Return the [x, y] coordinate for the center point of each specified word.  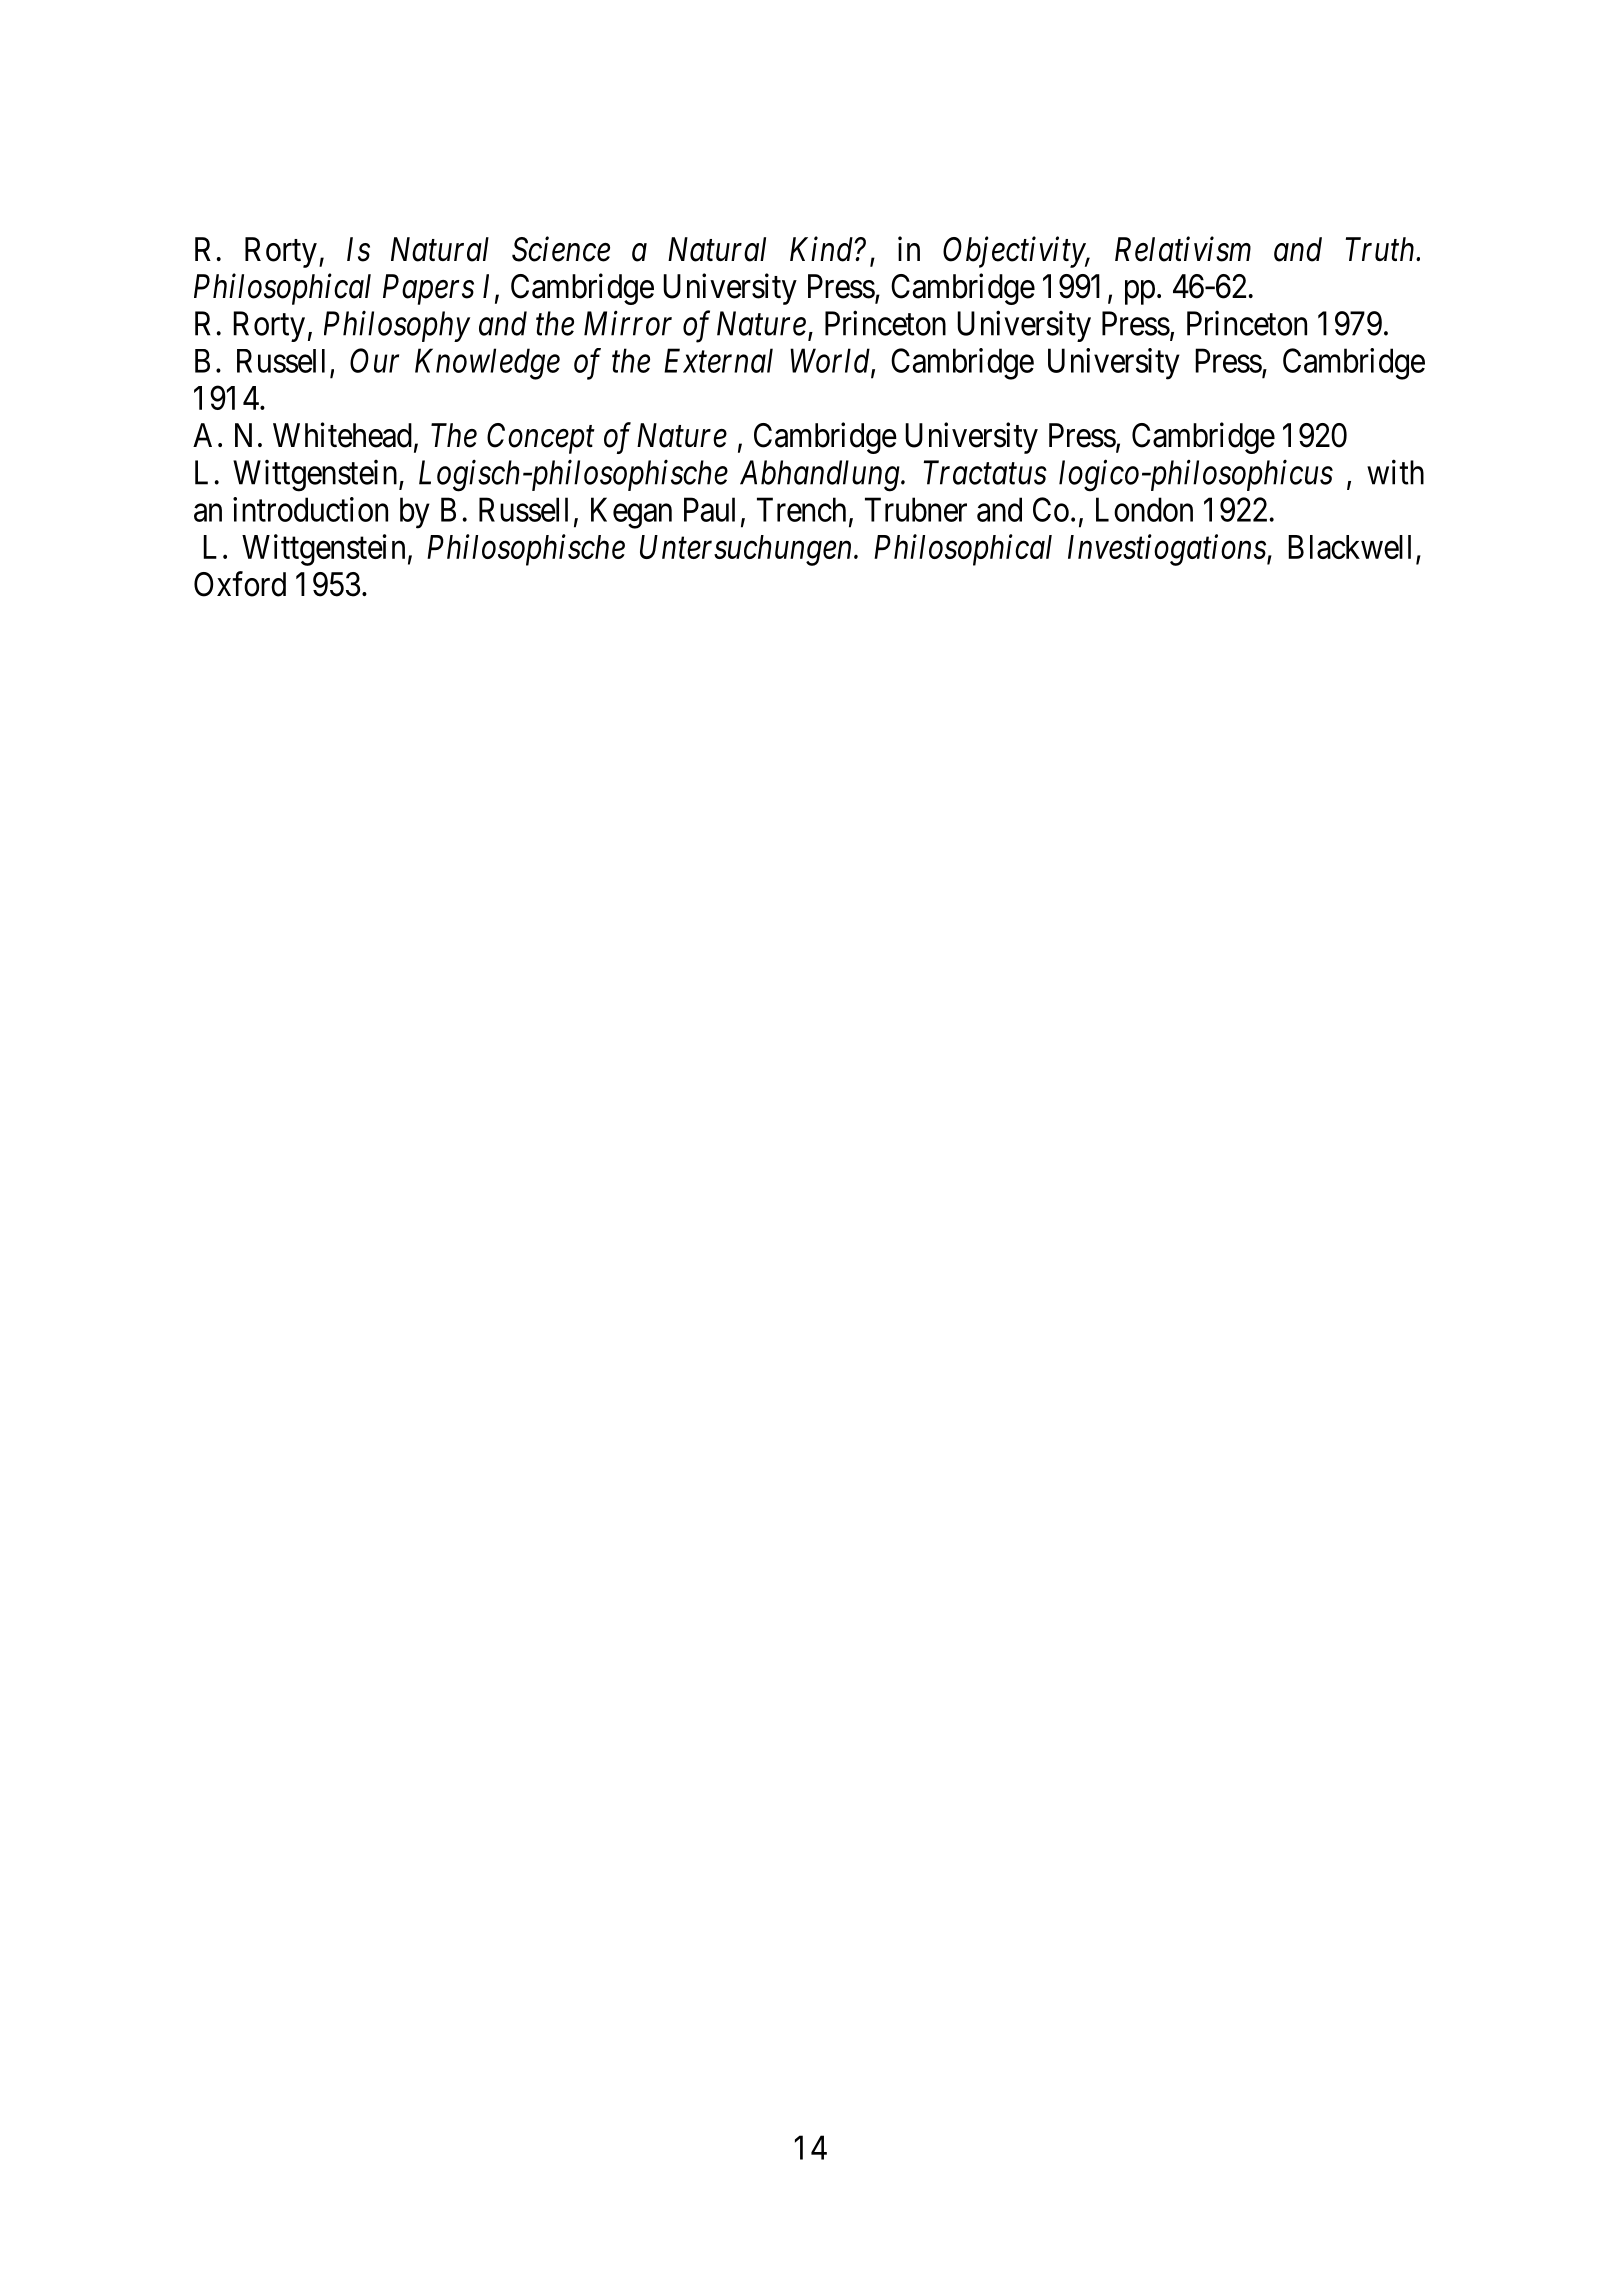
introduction [310, 509]
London [1144, 509]
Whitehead [342, 435]
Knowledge [487, 364]
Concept [541, 438]
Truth [1381, 249]
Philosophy [397, 326]
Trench [801, 509]
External [718, 360]
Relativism [1183, 249]
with [1395, 472]
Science [561, 249]
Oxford [240, 584]
